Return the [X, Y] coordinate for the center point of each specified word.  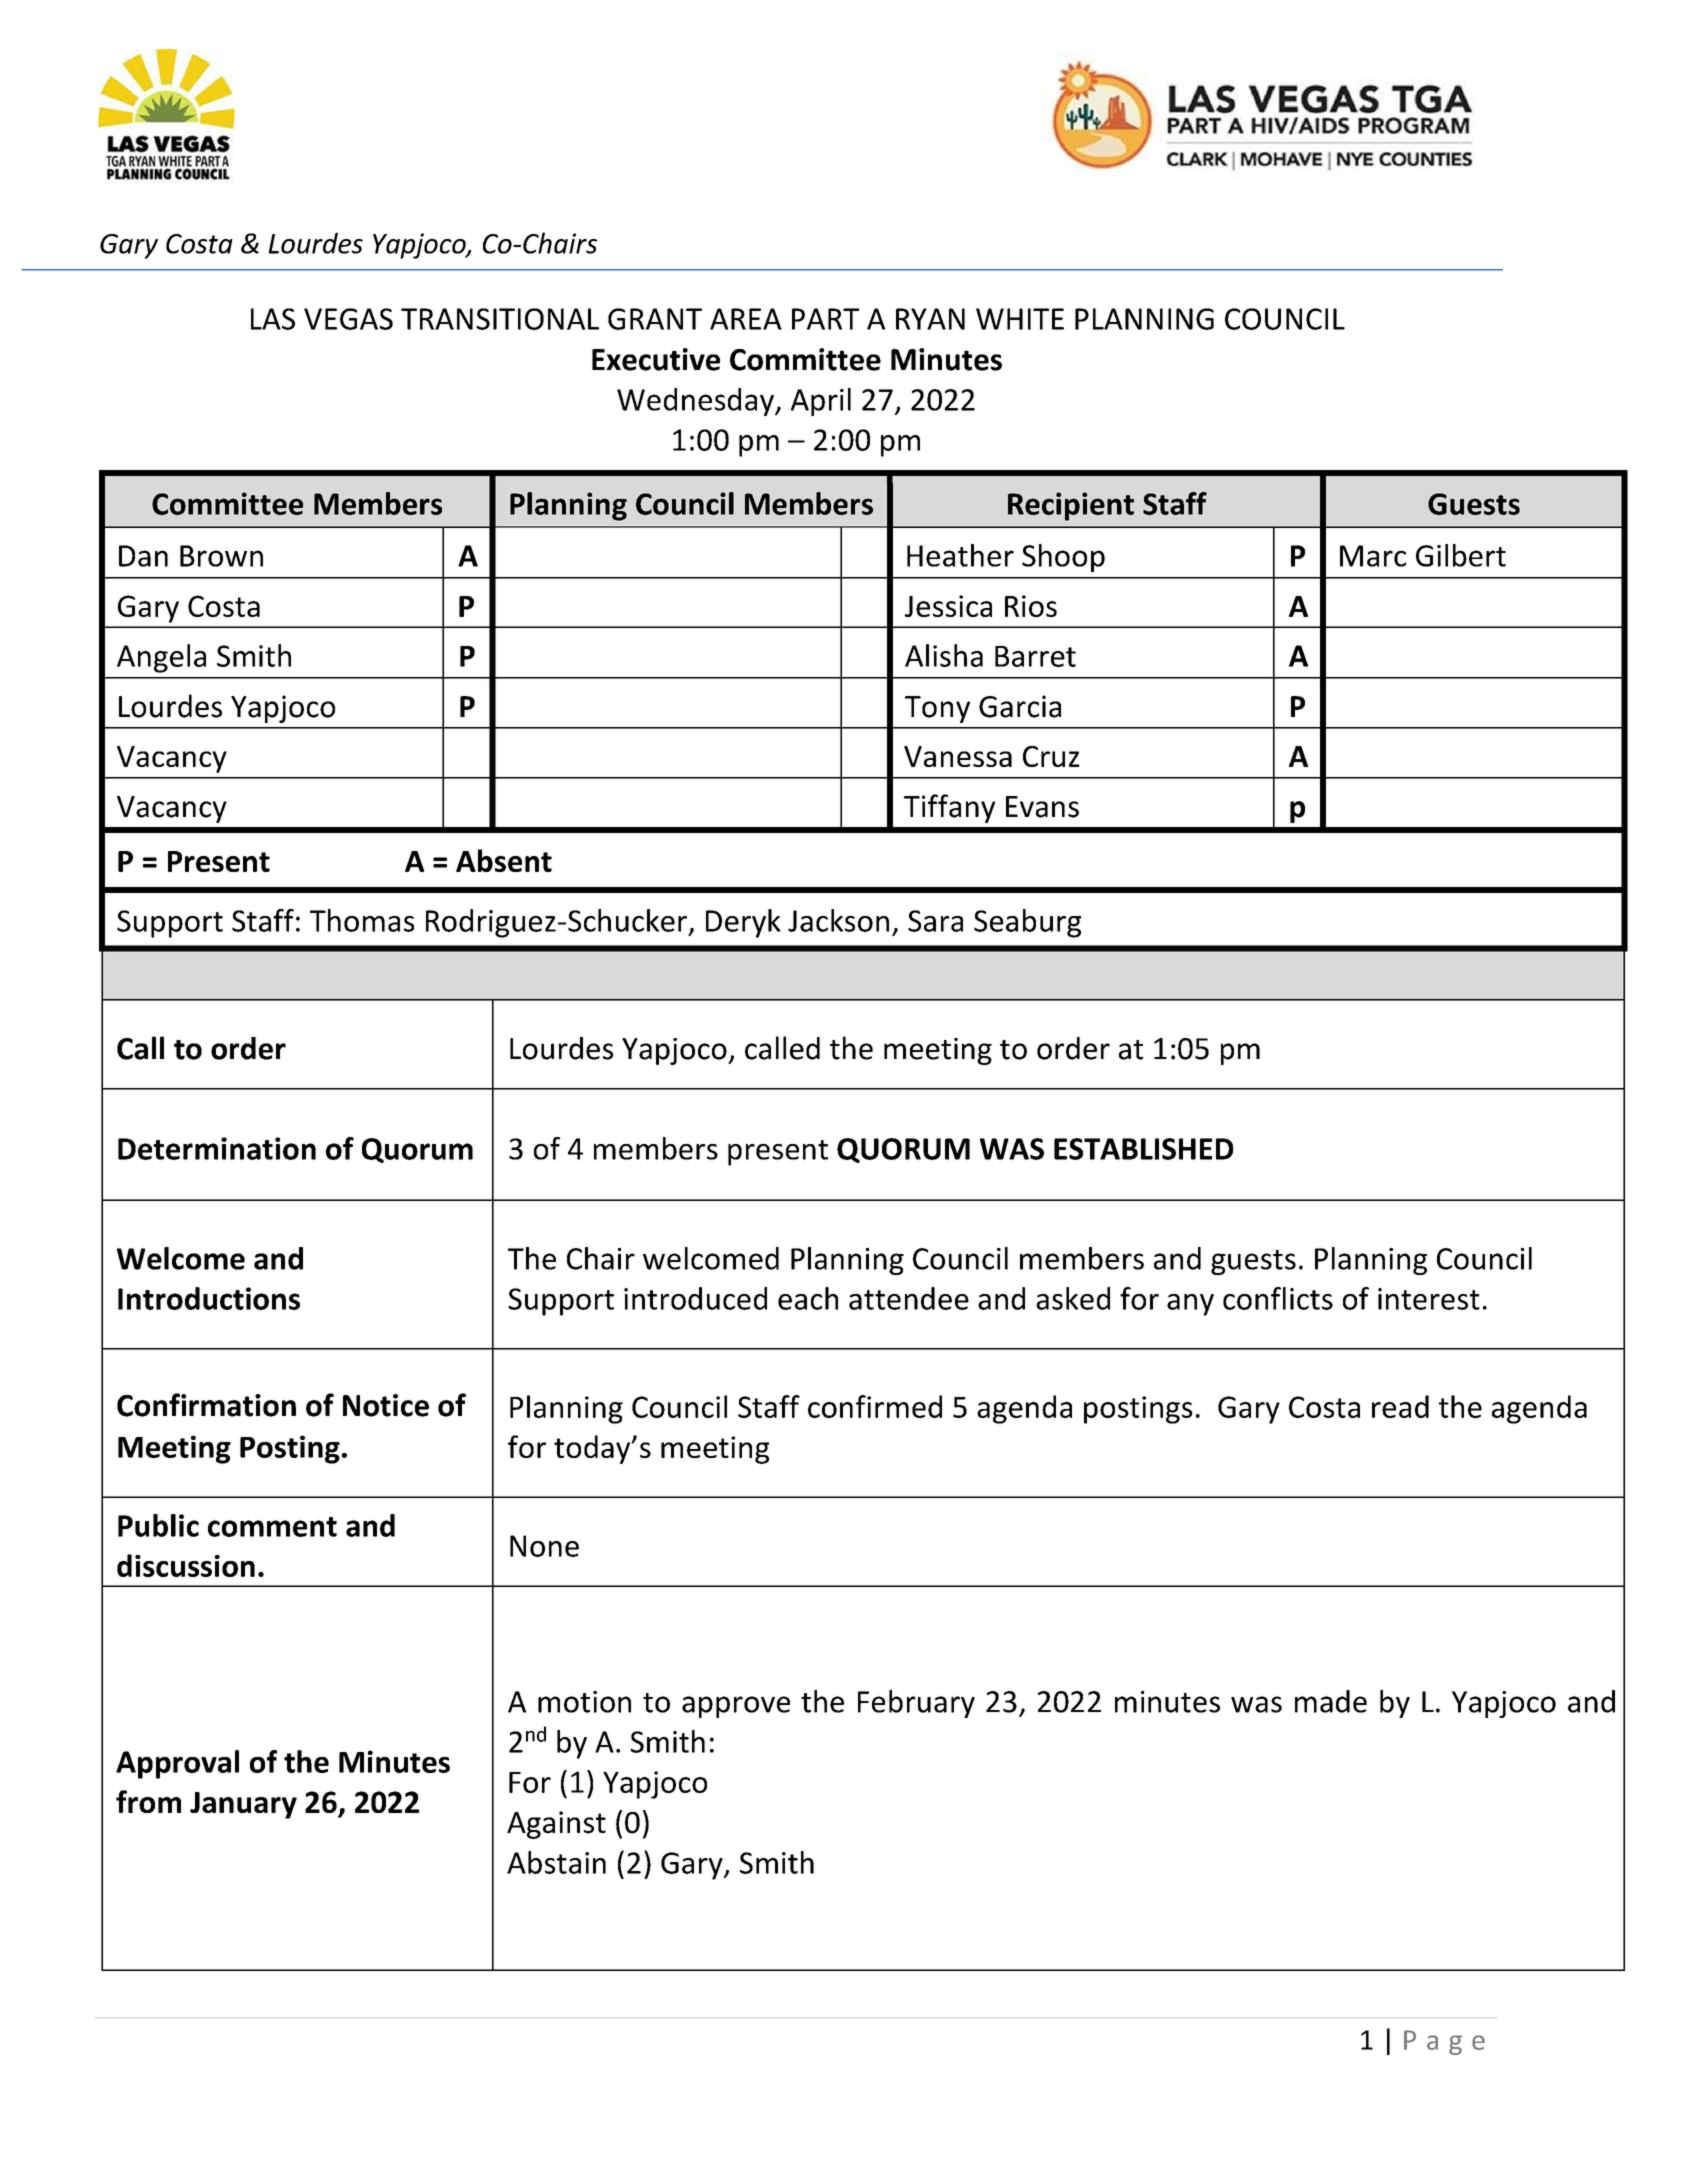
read [1400, 1406]
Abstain [556, 1862]
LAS [273, 319]
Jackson [838, 920]
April [821, 402]
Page [1444, 2042]
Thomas [362, 920]
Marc [1373, 556]
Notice [386, 1405]
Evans [1042, 807]
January [243, 1805]
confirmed [875, 1406]
